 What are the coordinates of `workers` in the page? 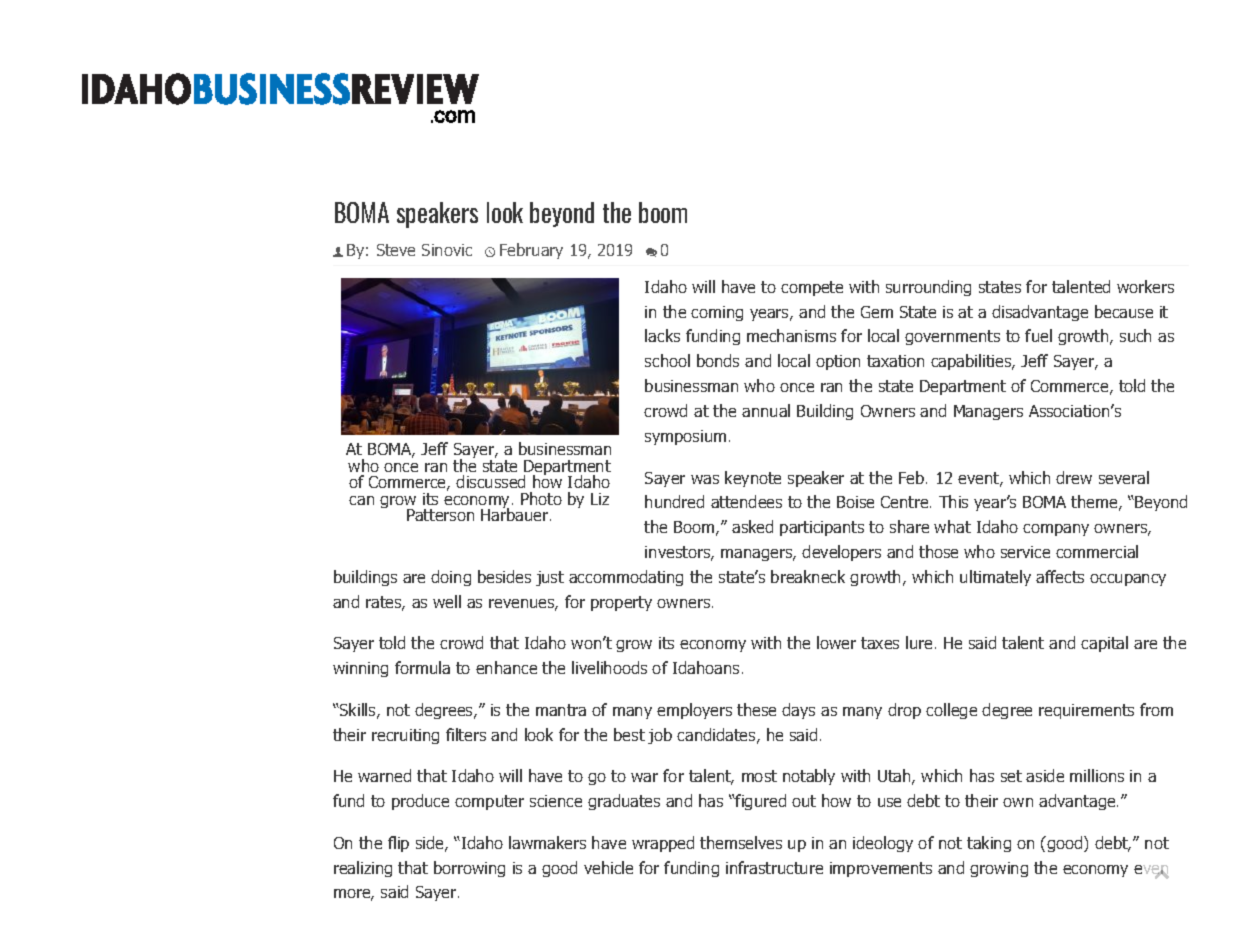 It's located at (1145, 286).
